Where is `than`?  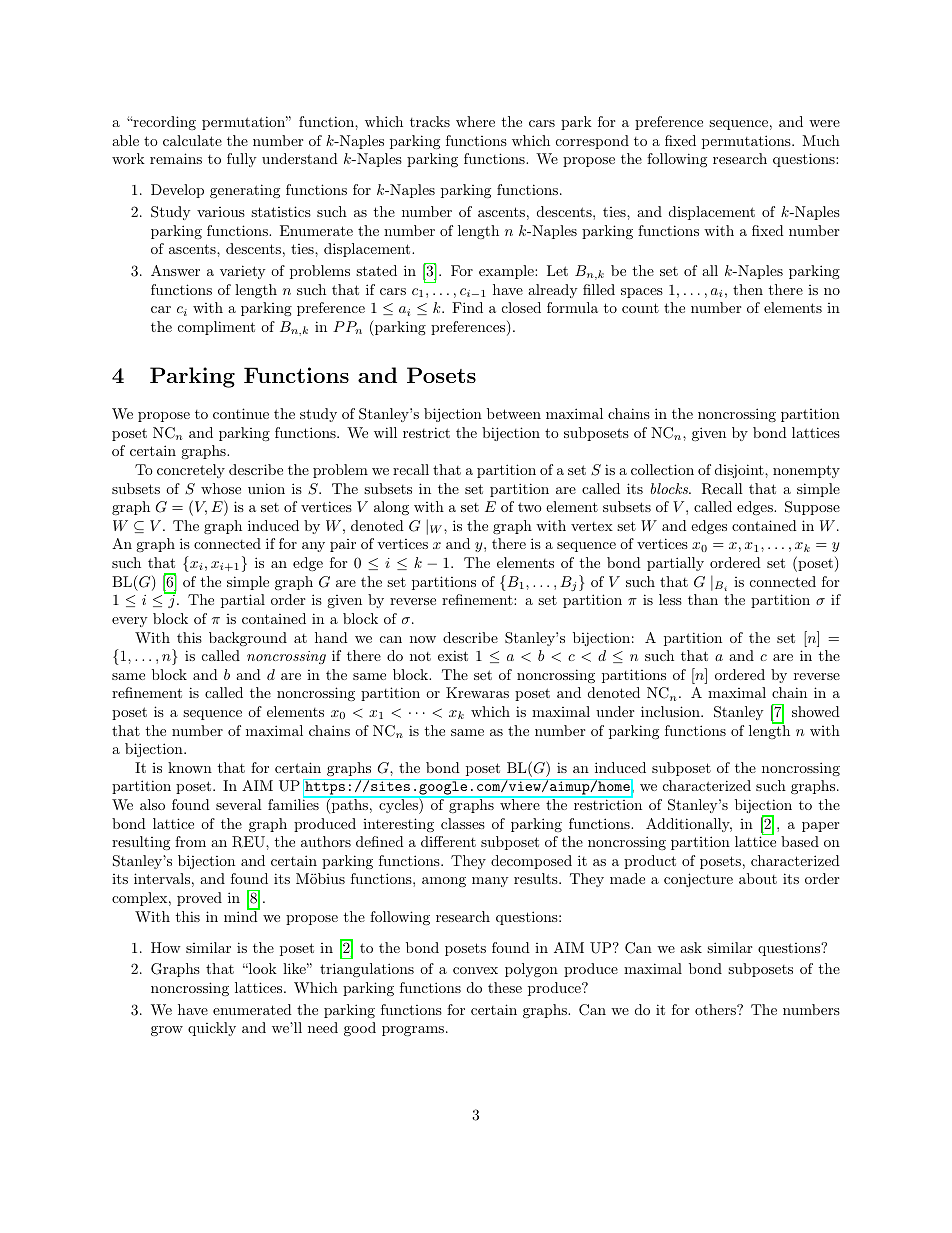
than is located at coordinates (703, 599).
